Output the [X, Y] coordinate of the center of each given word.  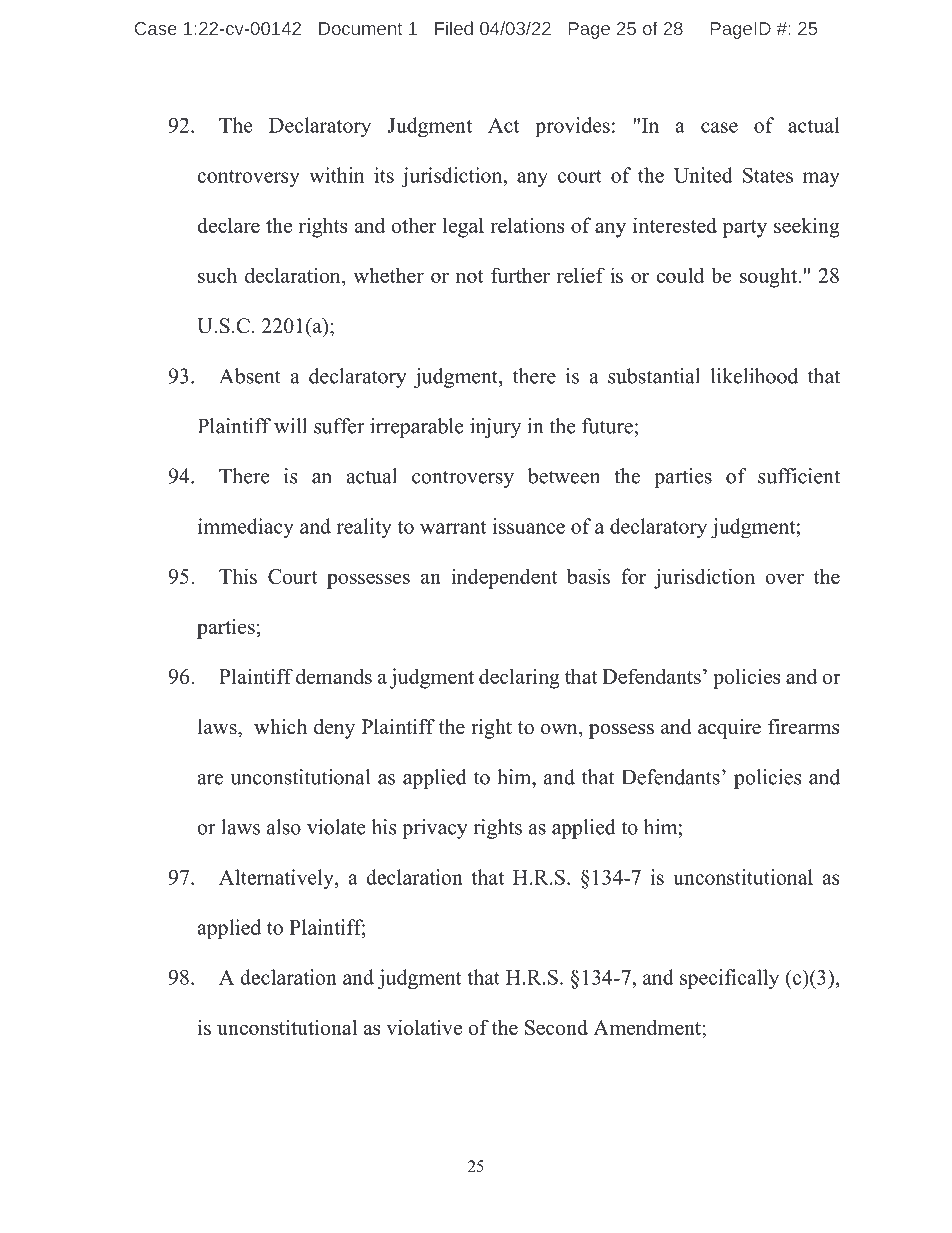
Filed [454, 28]
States [768, 175]
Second [556, 1027]
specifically [729, 979]
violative [424, 1027]
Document [360, 28]
